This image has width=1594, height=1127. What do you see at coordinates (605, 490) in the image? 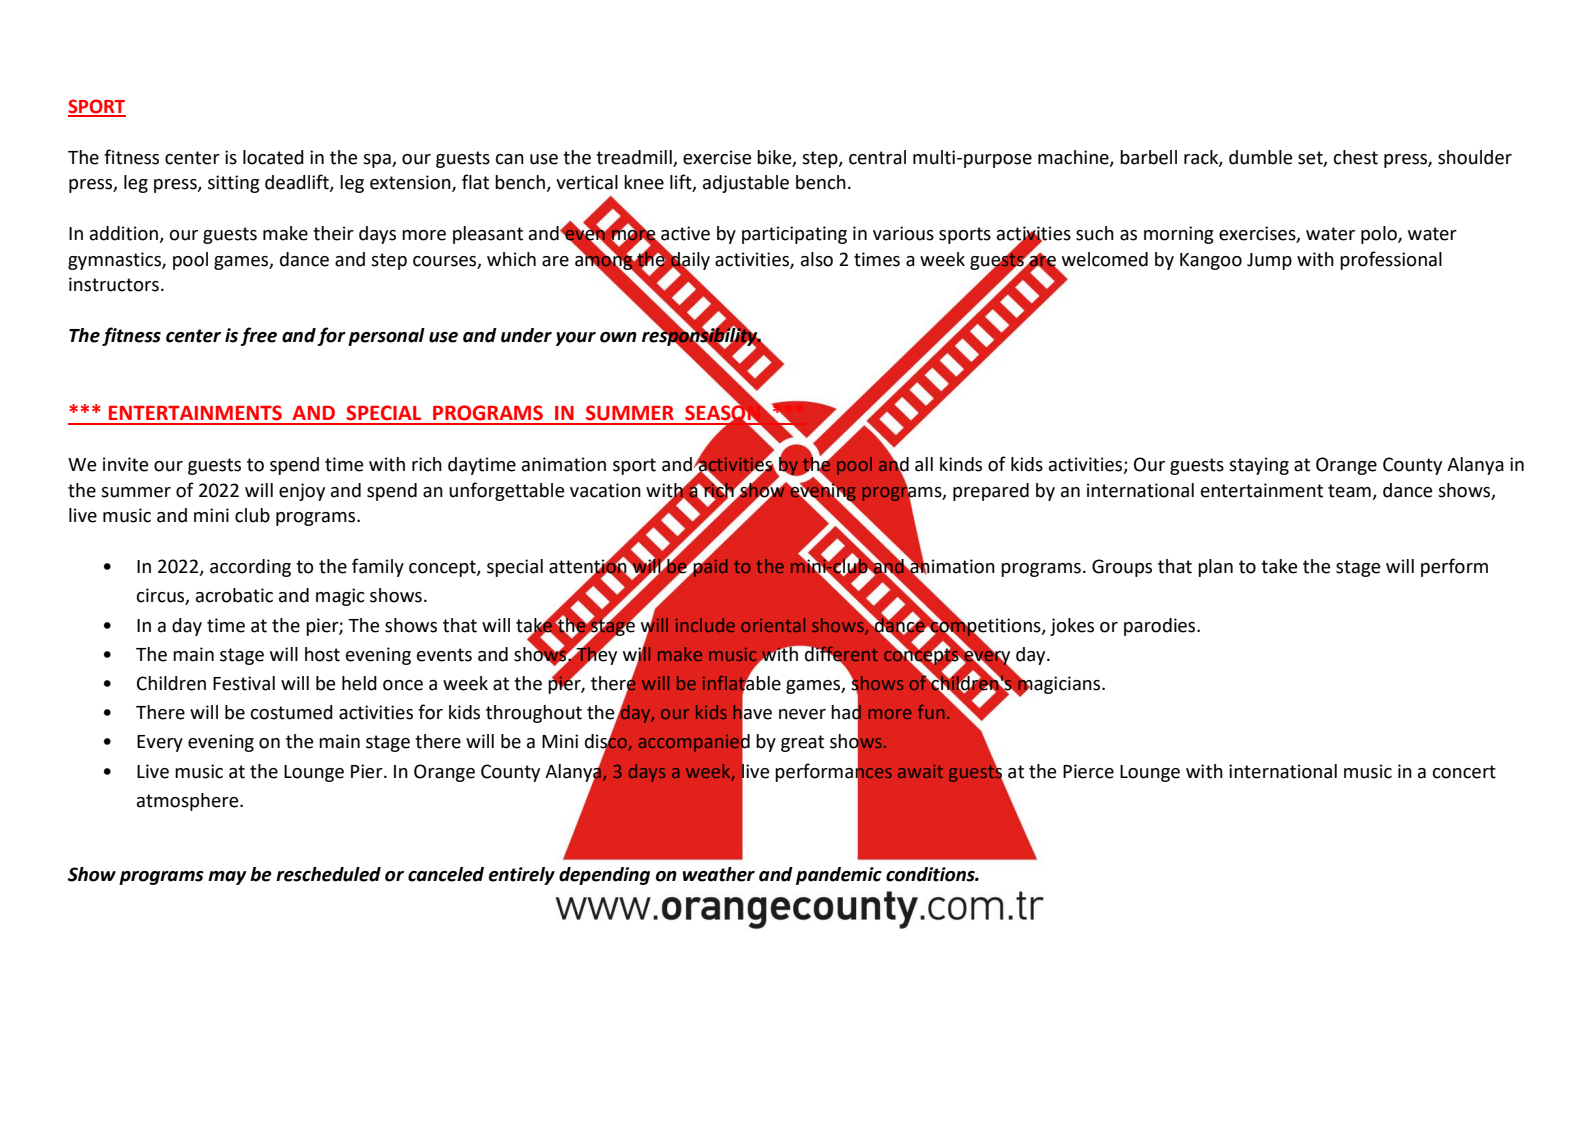
I see `vacation` at bounding box center [605, 490].
